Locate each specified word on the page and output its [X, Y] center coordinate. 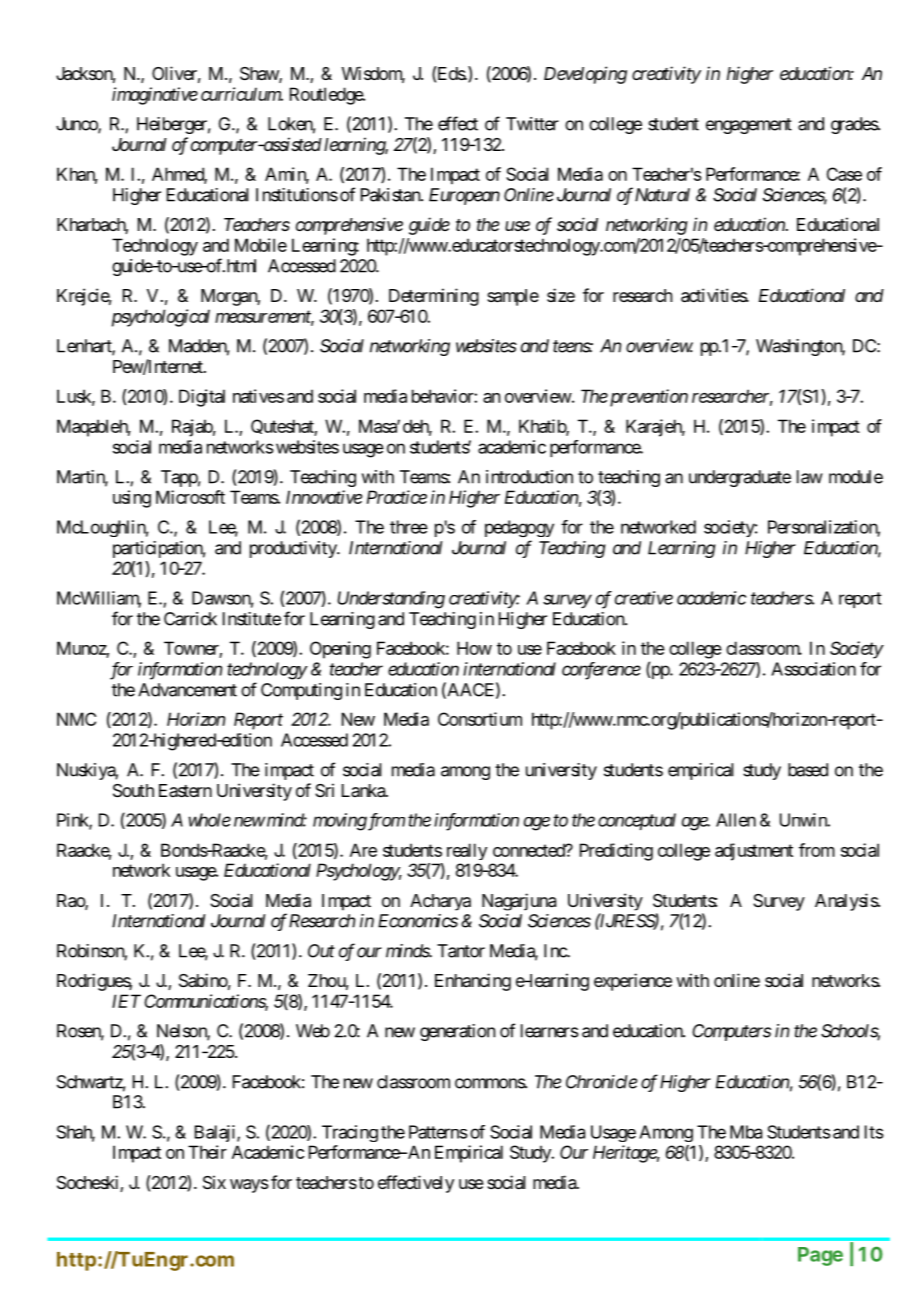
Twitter [532, 124]
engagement [749, 126]
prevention [647, 398]
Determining [434, 297]
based [808, 770]
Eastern [185, 790]
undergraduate [740, 478]
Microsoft [190, 497]
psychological [161, 318]
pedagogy [519, 528]
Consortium [480, 719]
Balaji [216, 1133]
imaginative [155, 96]
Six [214, 1182]
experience [633, 982]
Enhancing [473, 982]
